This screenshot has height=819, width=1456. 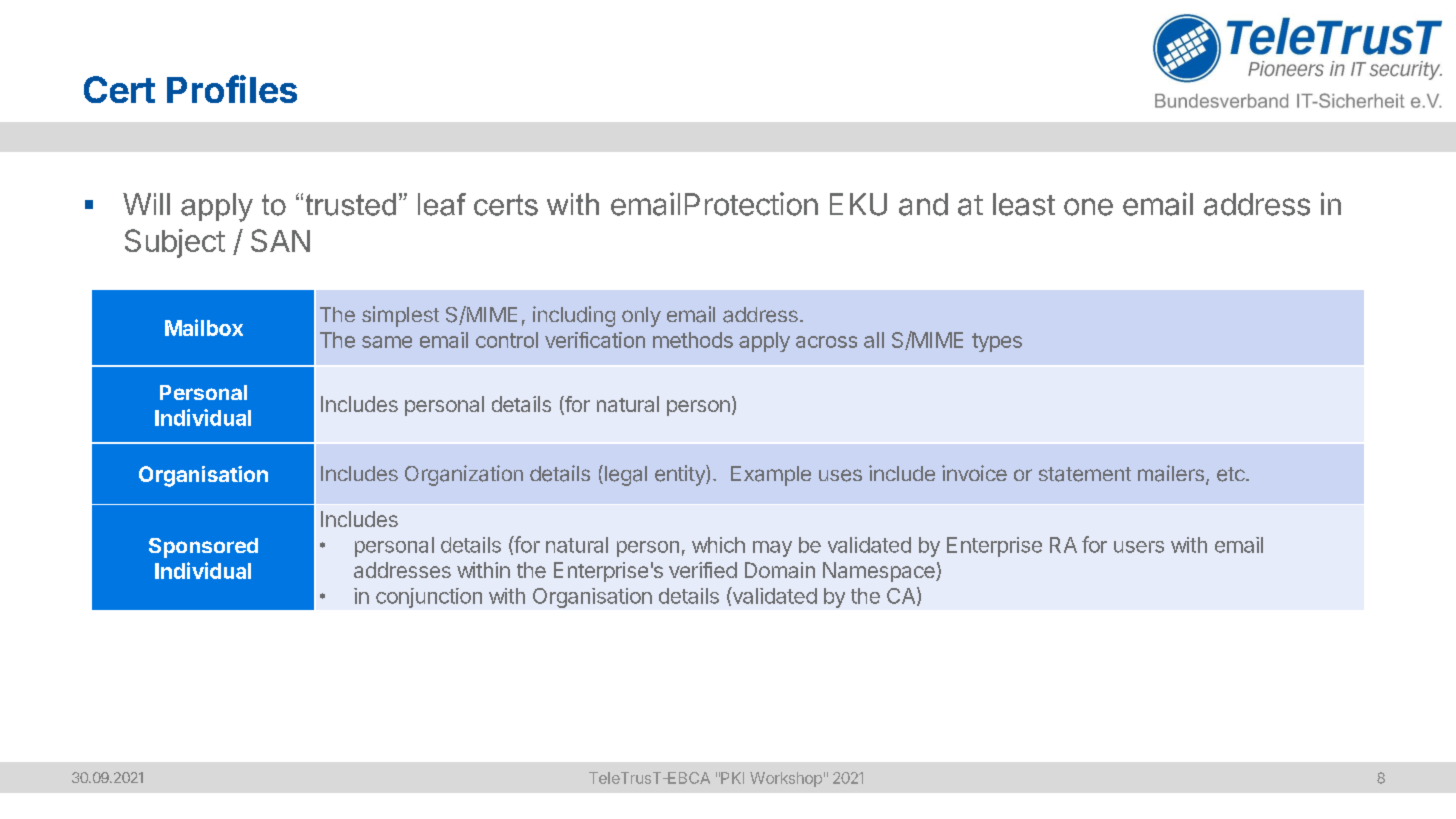 What do you see at coordinates (1139, 547) in the screenshot?
I see `users` at bounding box center [1139, 547].
